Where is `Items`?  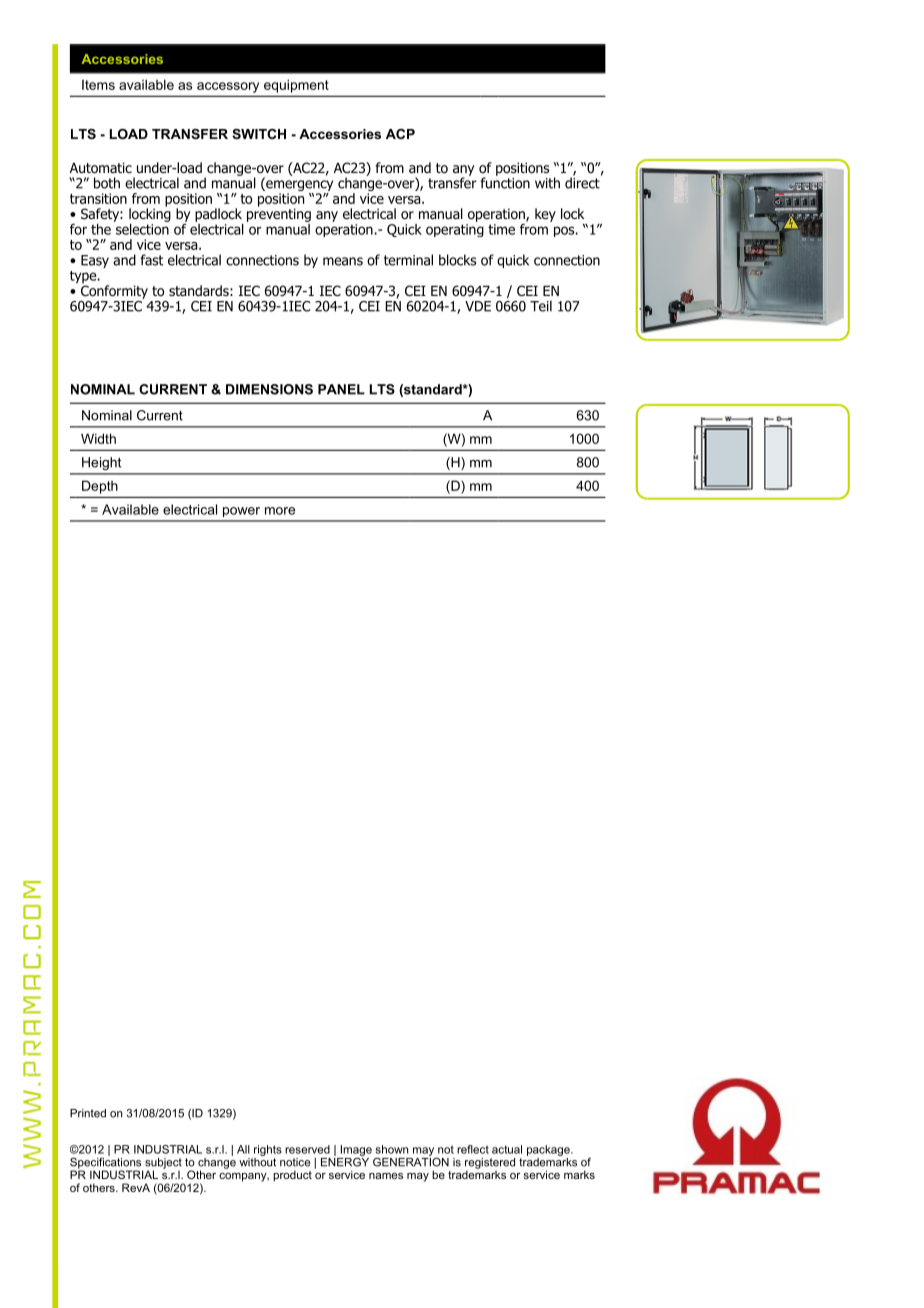 Items is located at coordinates (98, 85).
